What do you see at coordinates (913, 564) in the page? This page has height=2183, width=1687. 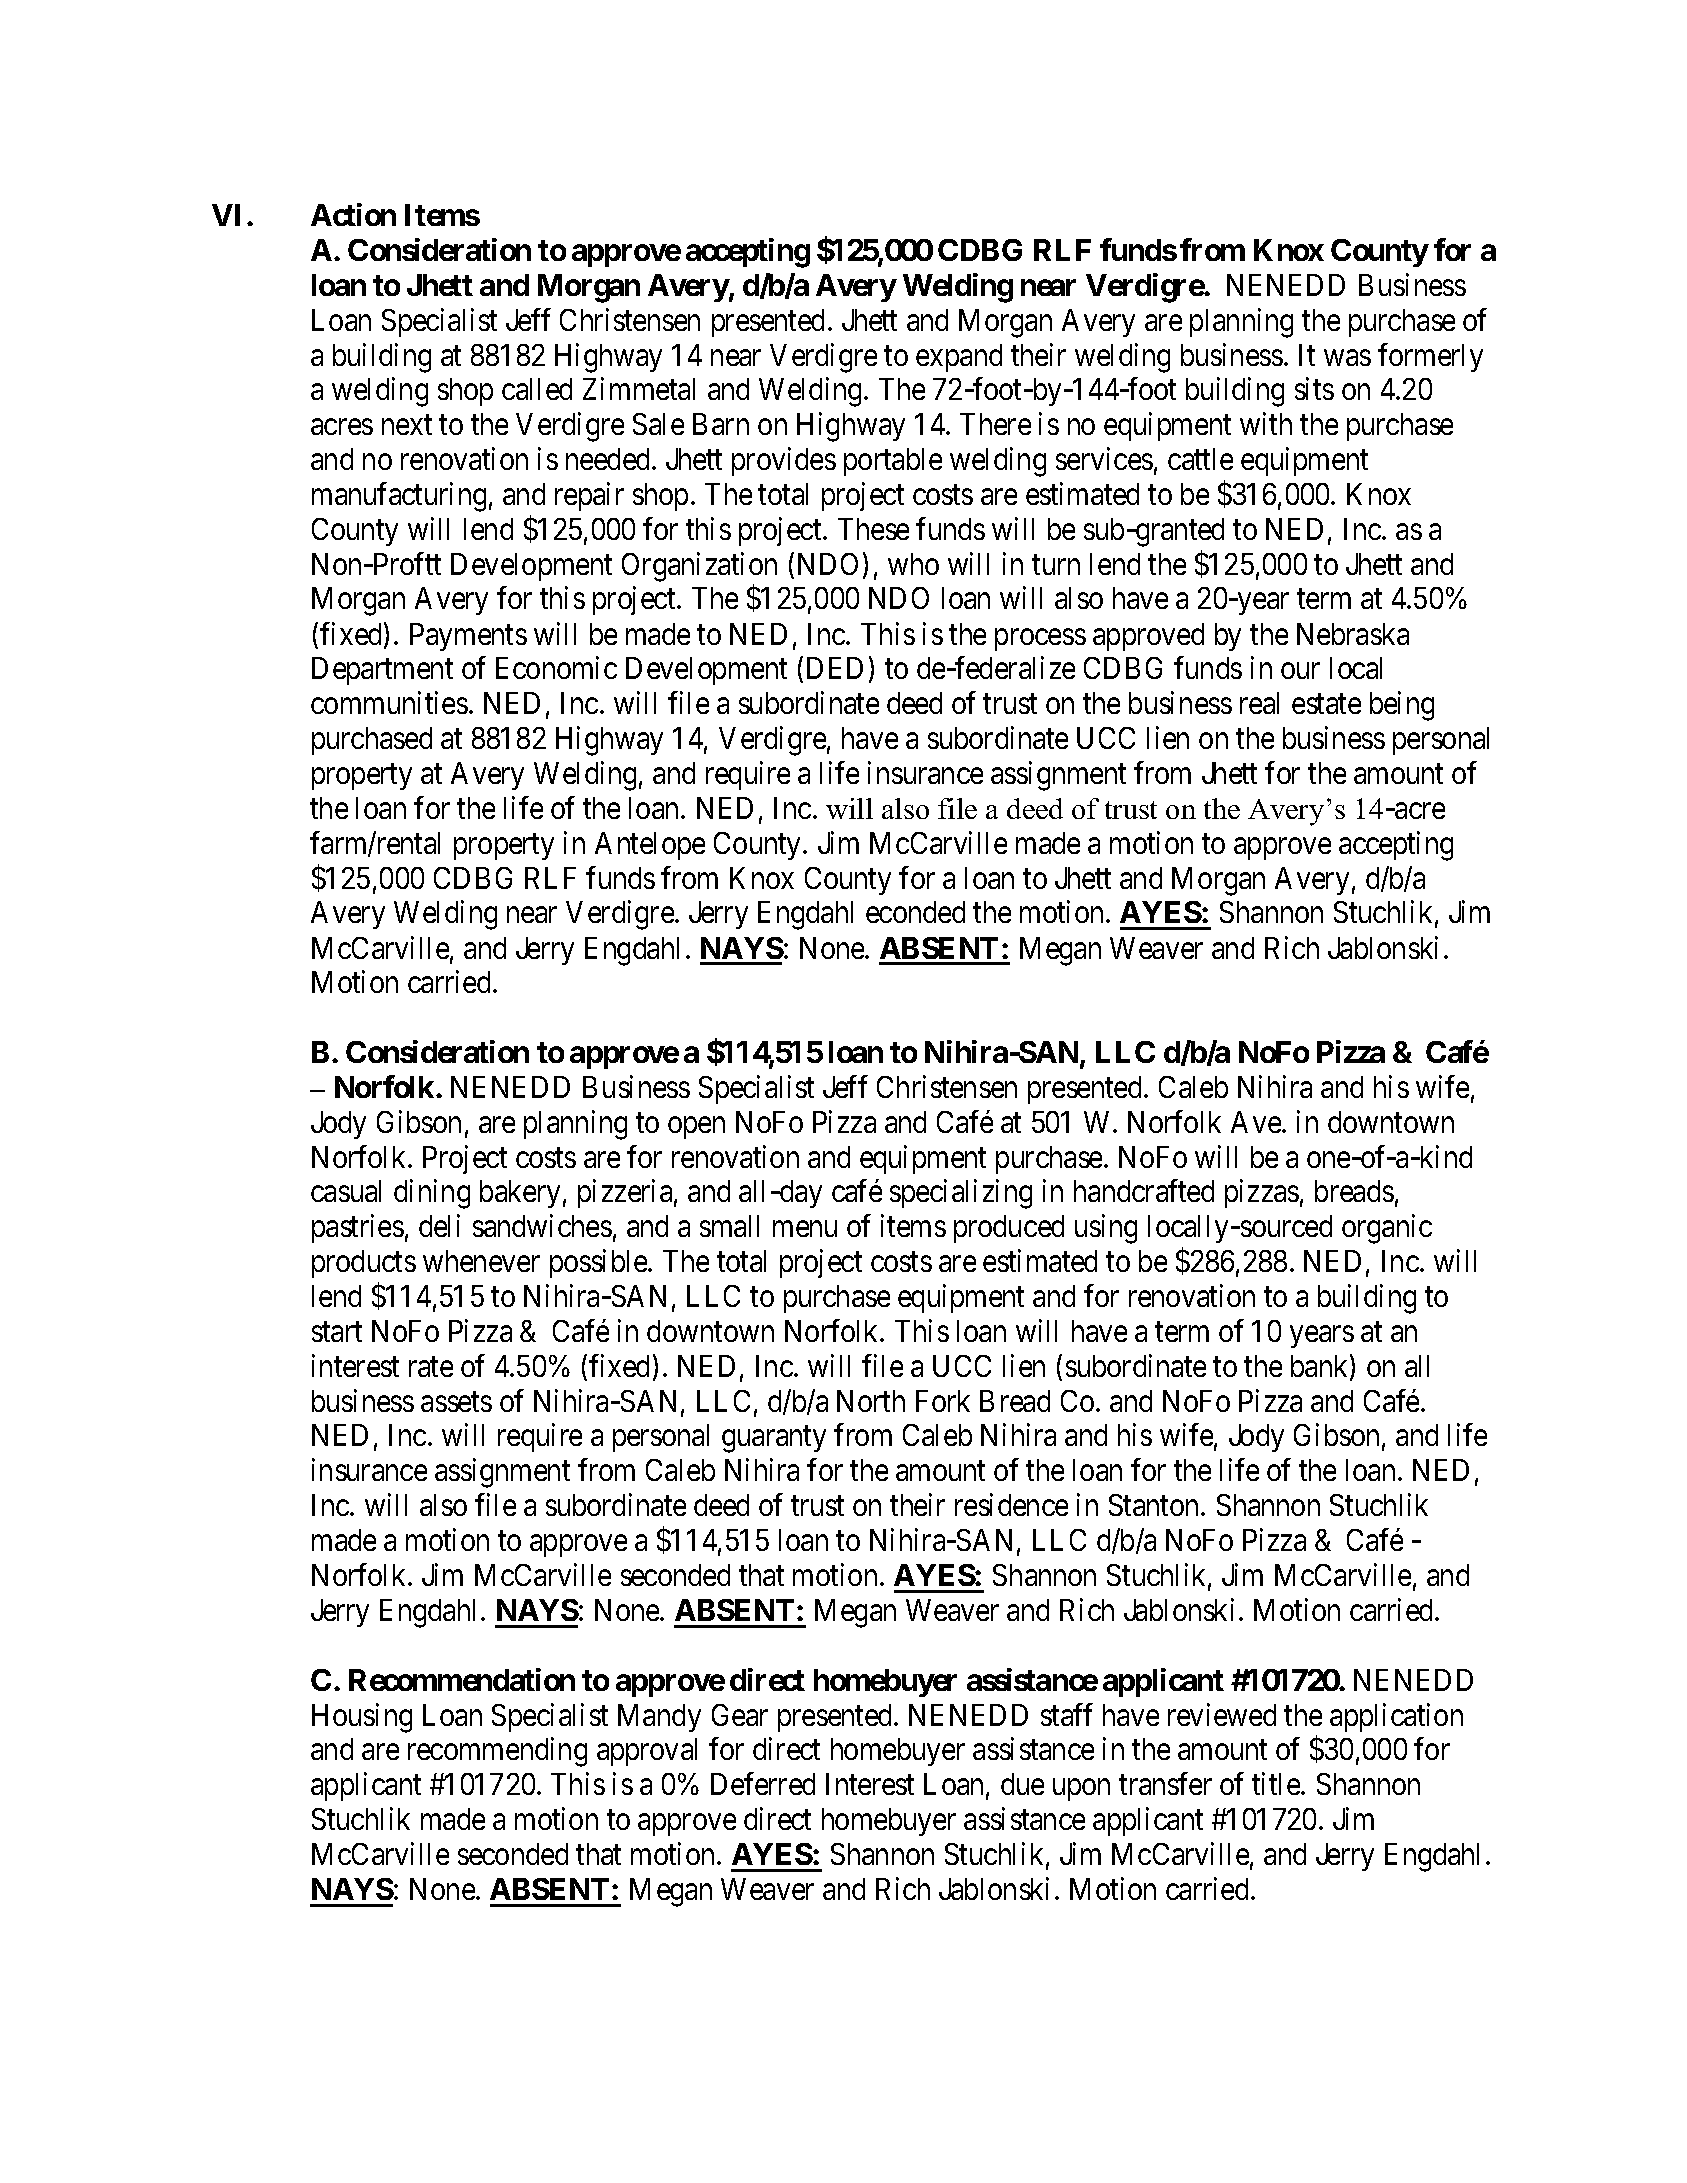 I see `who` at bounding box center [913, 564].
